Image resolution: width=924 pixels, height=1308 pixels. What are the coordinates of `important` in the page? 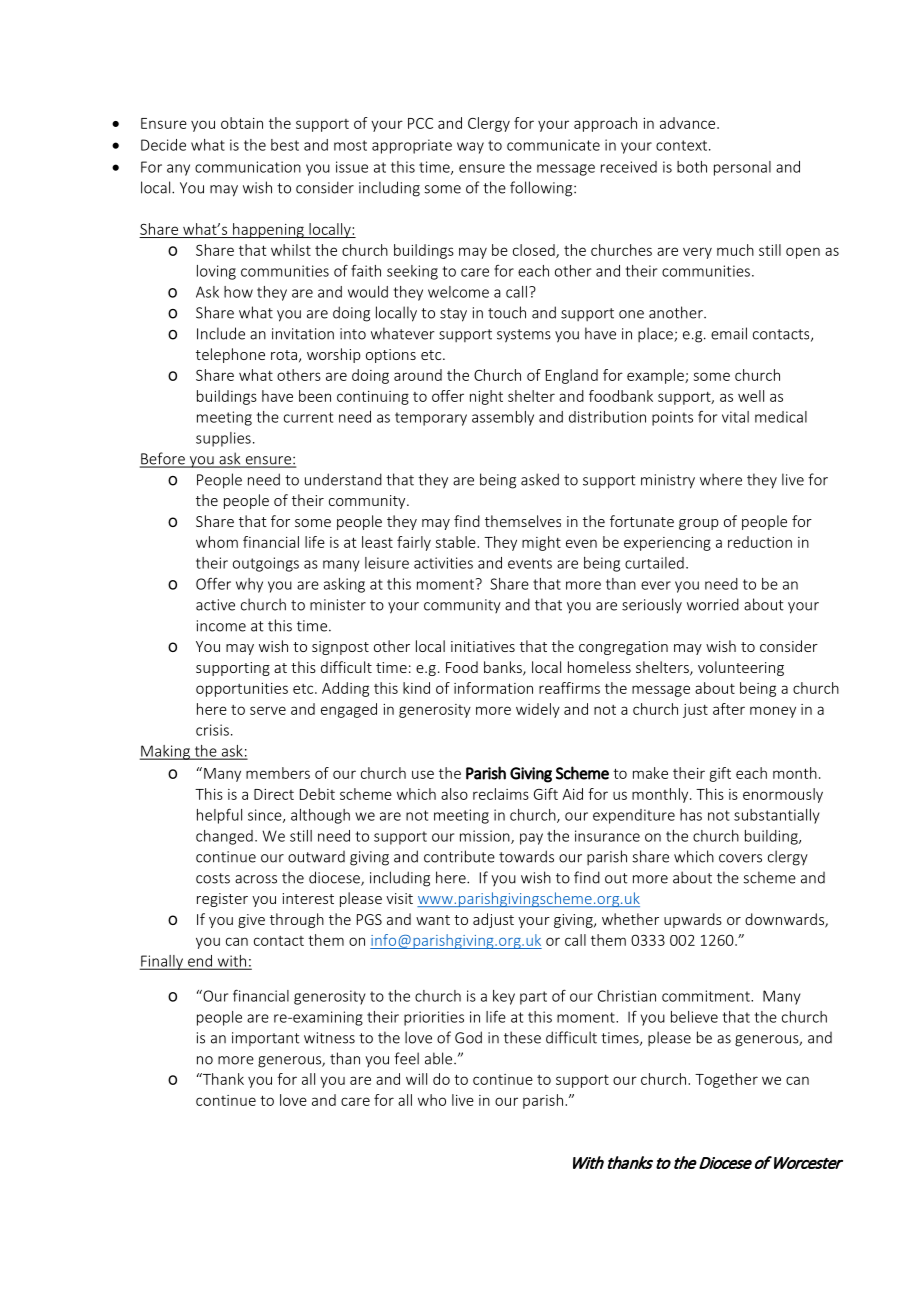 It's located at (266, 1039).
